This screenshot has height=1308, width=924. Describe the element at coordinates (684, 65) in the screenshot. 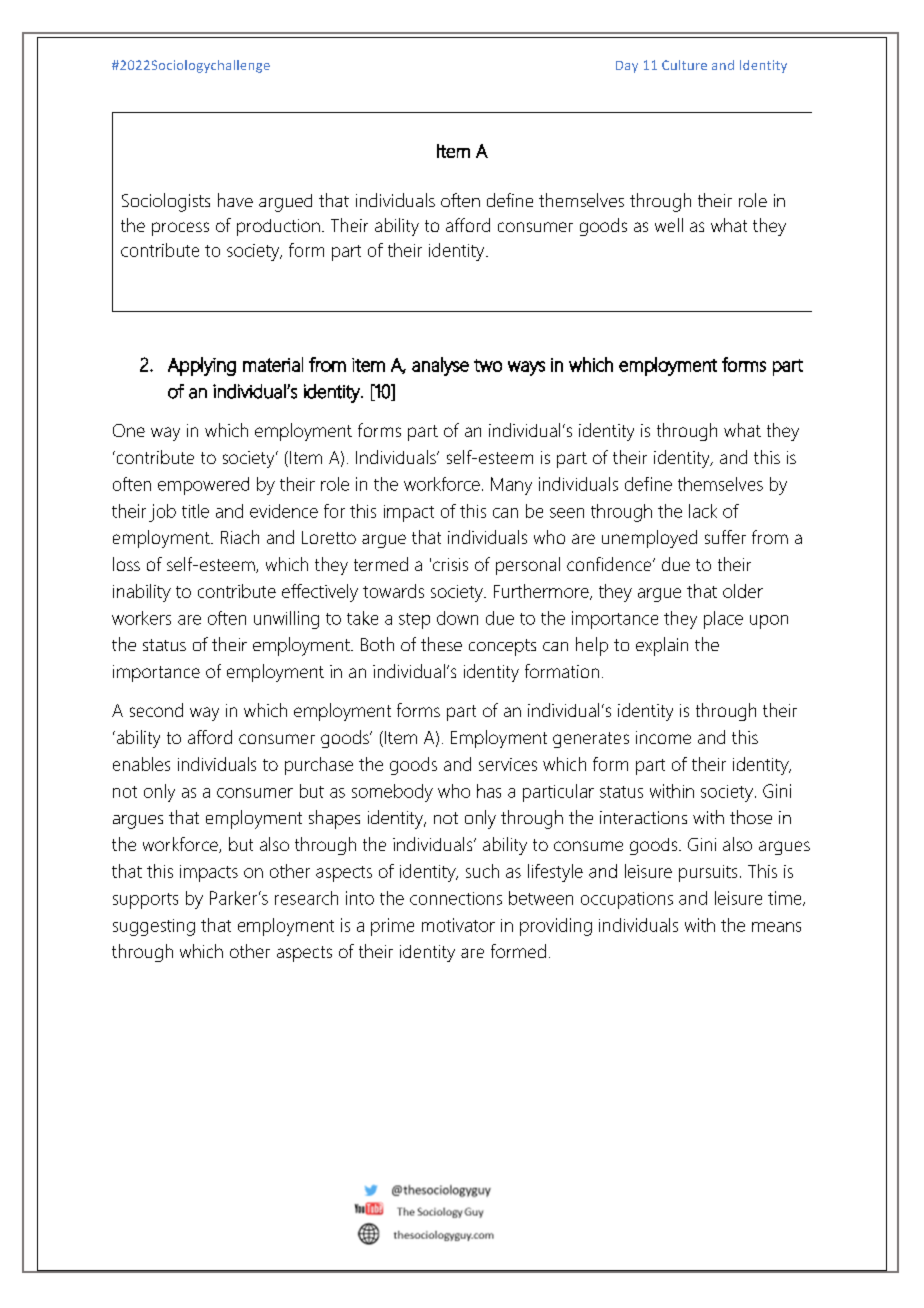

I see `Culture` at that location.
